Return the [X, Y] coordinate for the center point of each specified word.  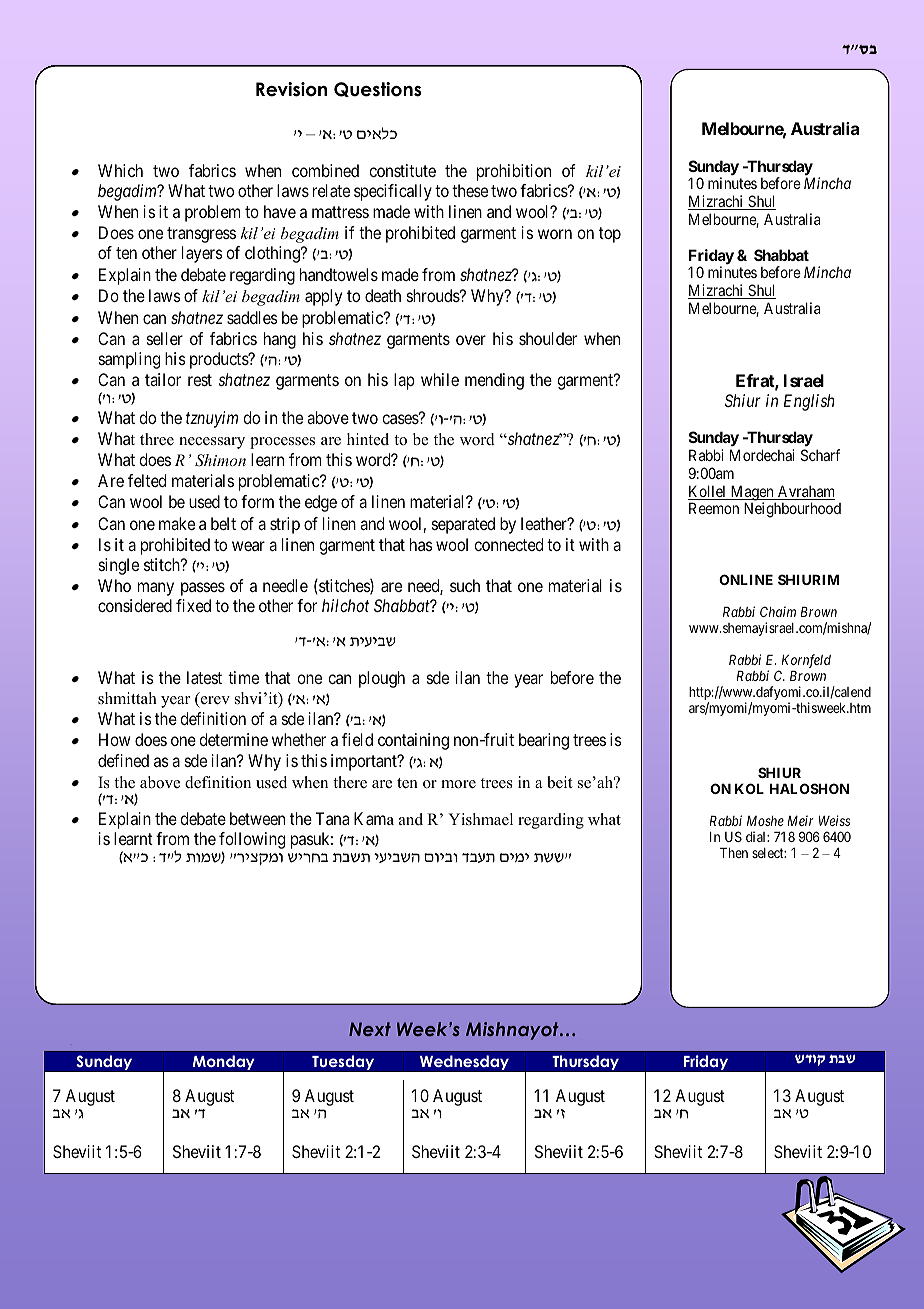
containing [413, 741]
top [610, 235]
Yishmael [480, 819]
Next [370, 1029]
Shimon [220, 460]
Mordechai [762, 455]
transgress [201, 235]
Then [734, 853]
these [470, 190]
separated [463, 525]
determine [233, 739]
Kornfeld [806, 661]
